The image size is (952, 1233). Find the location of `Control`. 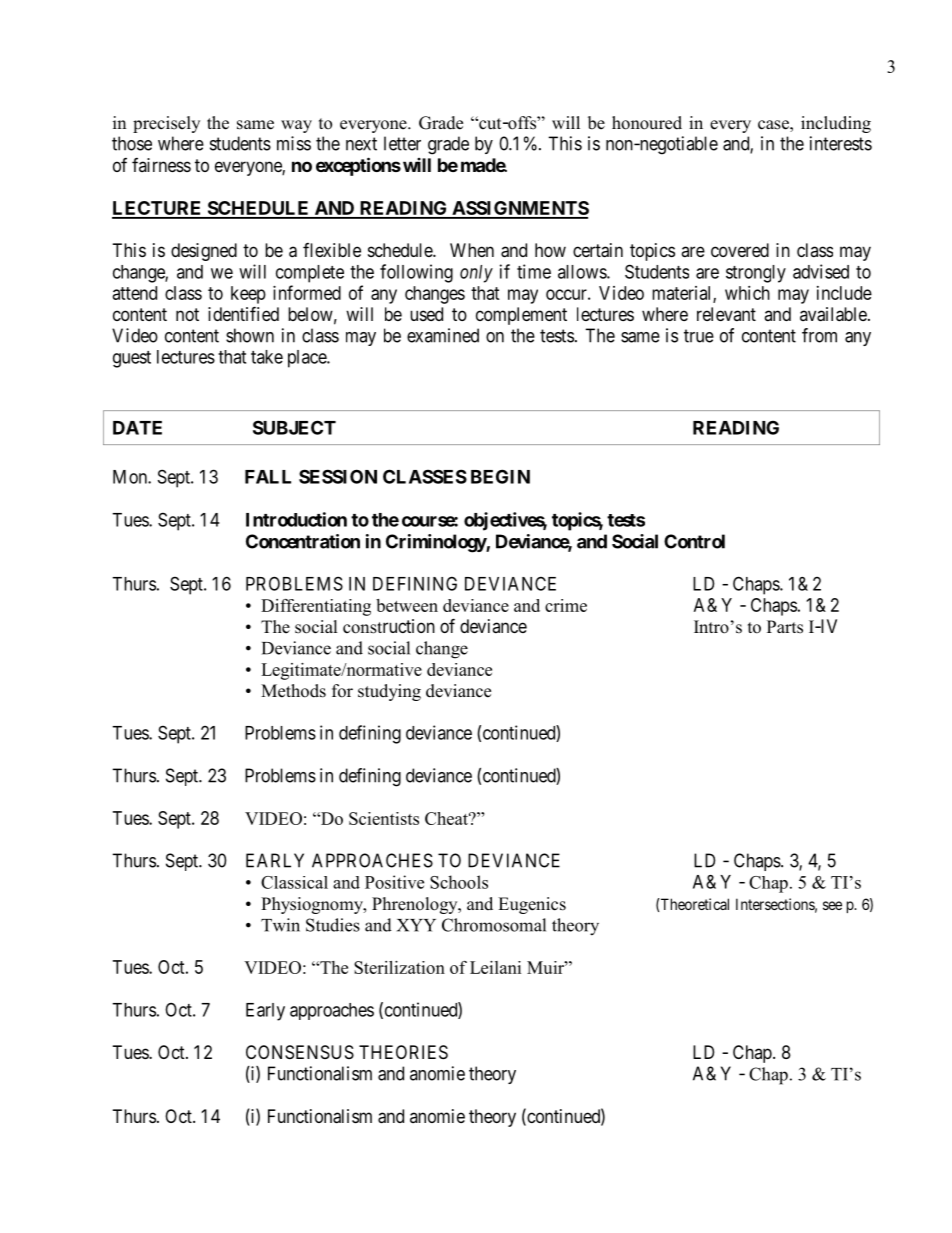

Control is located at coordinates (694, 541).
